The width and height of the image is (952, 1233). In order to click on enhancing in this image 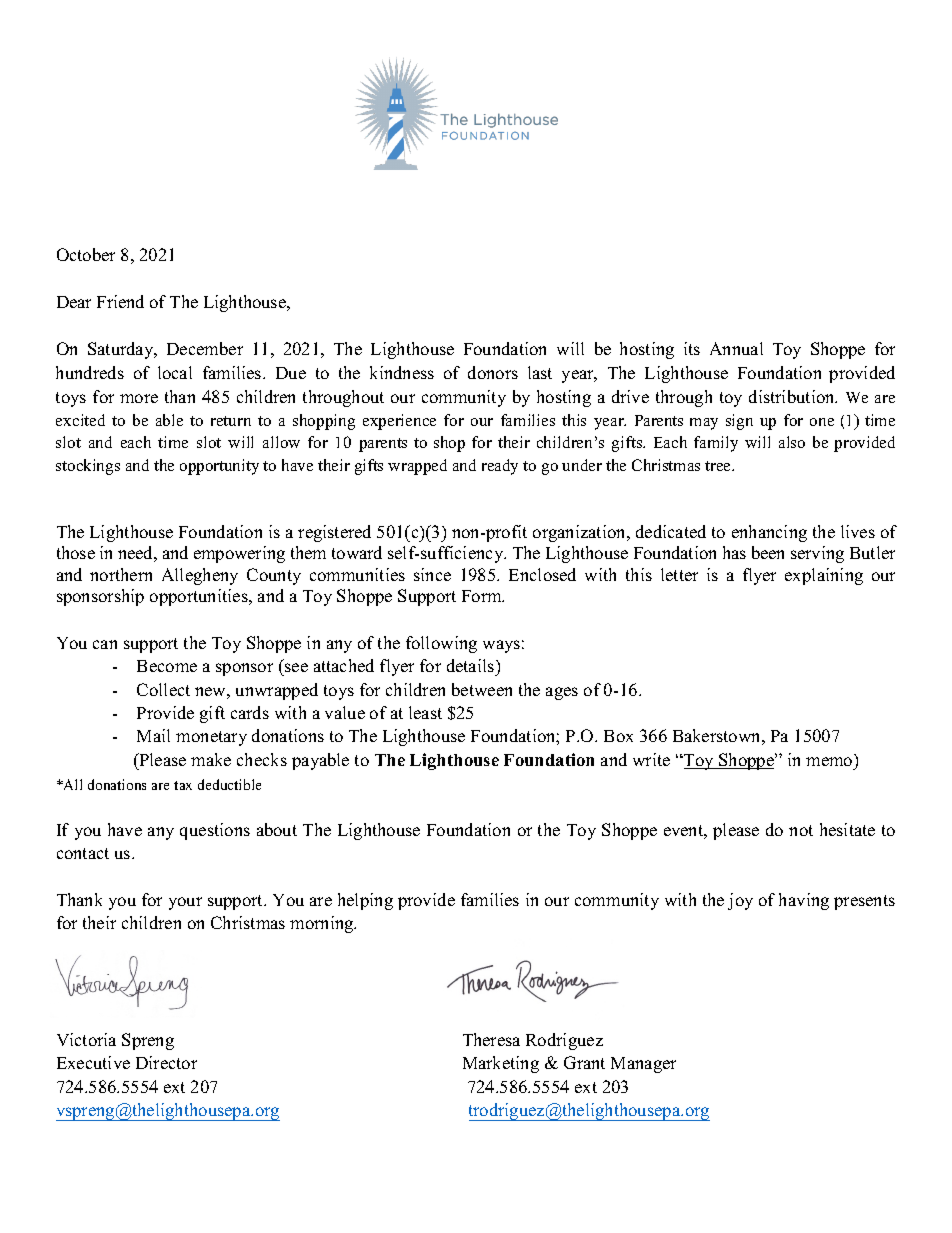, I will do `click(769, 533)`.
